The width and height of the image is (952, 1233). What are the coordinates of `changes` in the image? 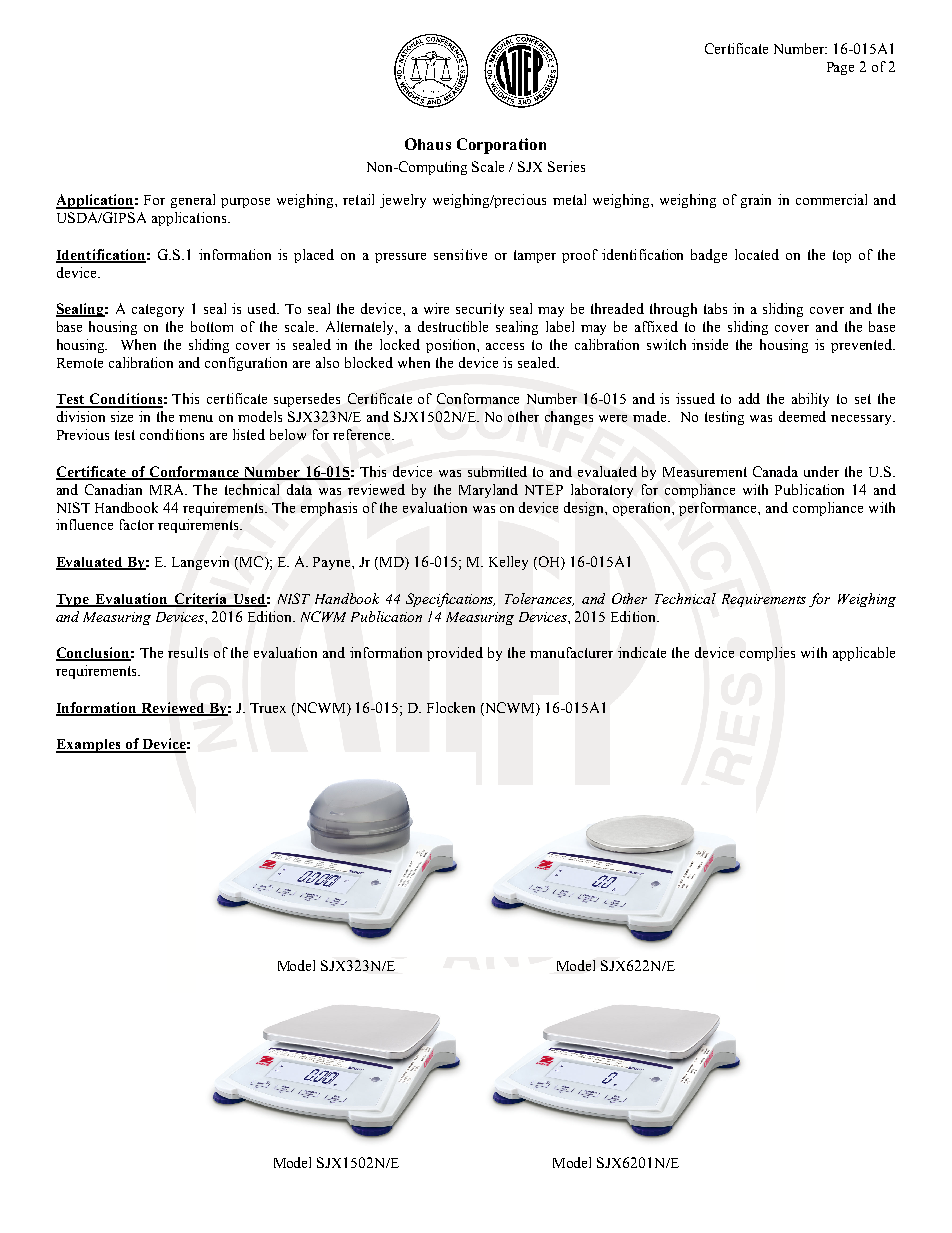 It's located at (569, 418).
